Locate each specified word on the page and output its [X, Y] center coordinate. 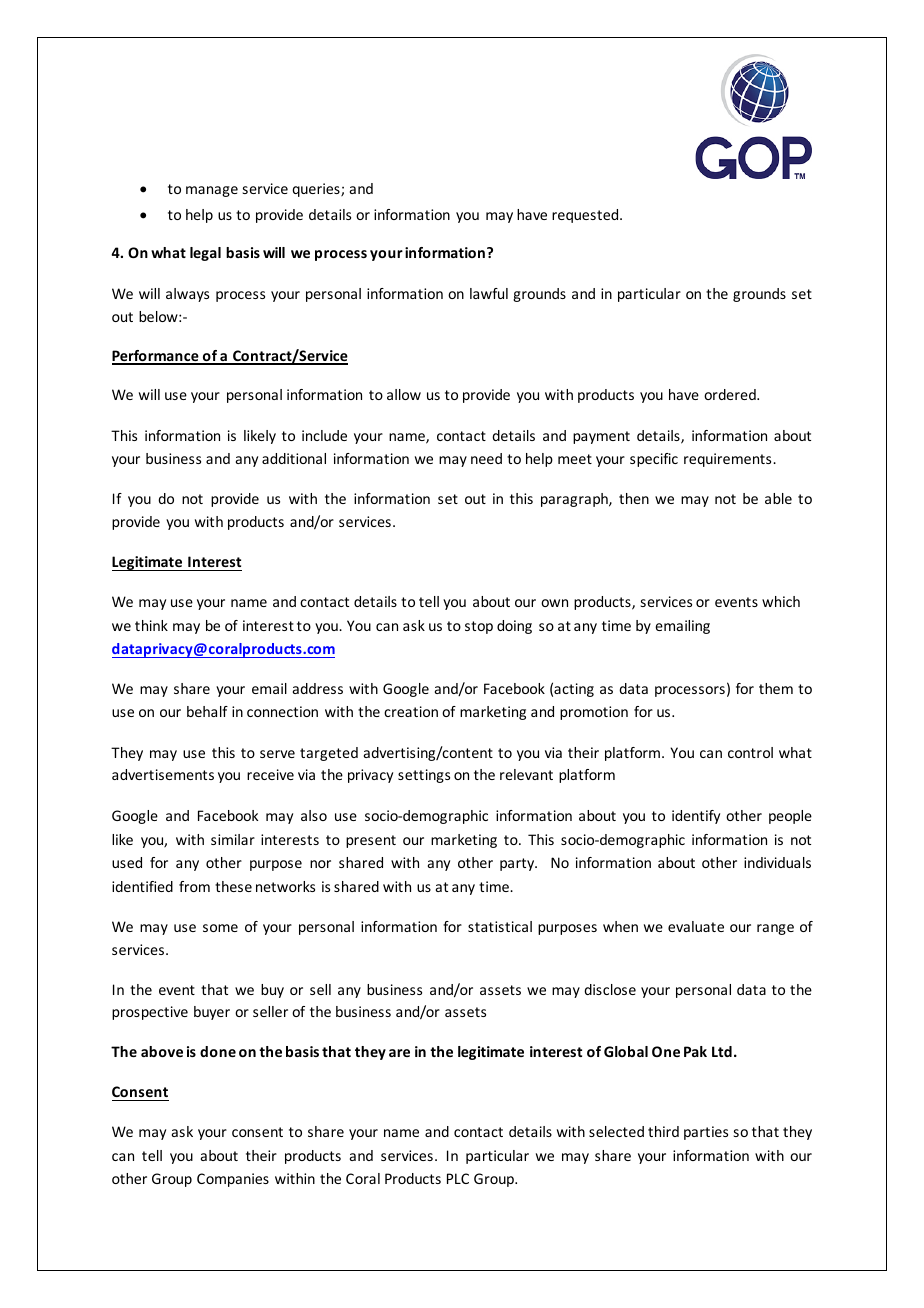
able [778, 498]
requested [586, 216]
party [518, 864]
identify [696, 817]
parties [706, 1133]
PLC [458, 1178]
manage [212, 191]
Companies [233, 1180]
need [486, 458]
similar [233, 839]
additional [294, 458]
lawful [489, 293]
